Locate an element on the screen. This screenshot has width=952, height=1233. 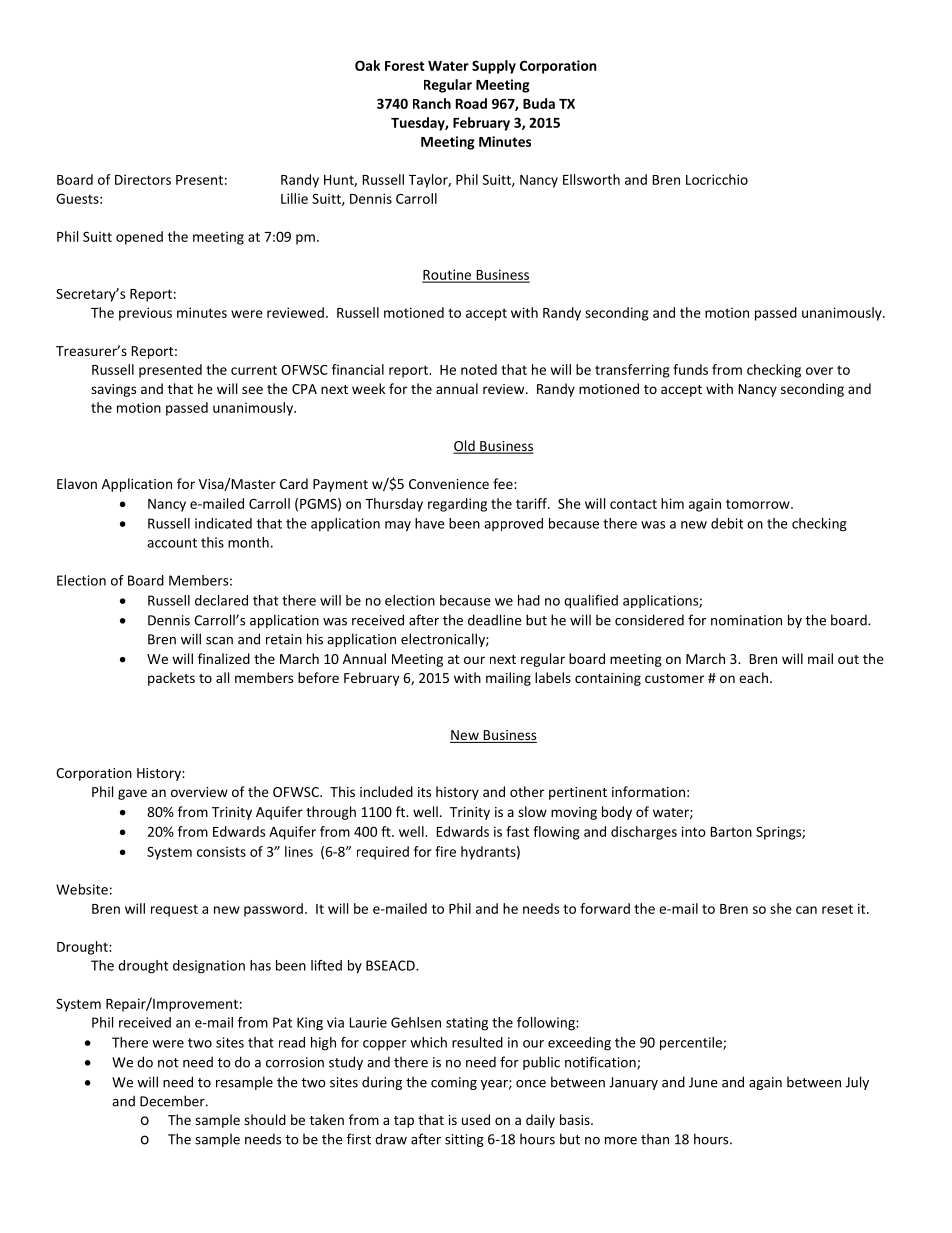
Barton is located at coordinates (731, 832).
